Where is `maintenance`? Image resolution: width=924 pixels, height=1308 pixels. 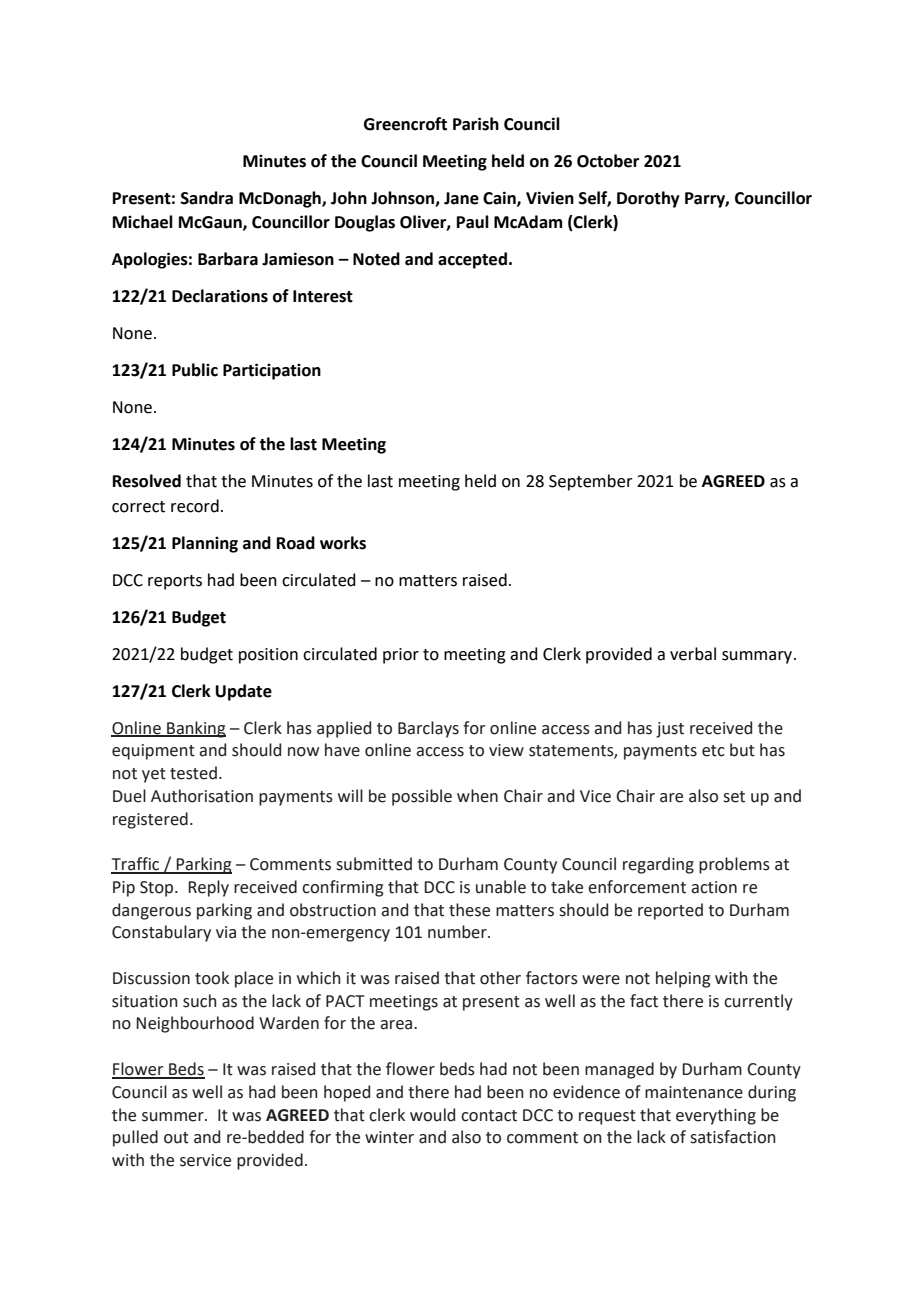 maintenance is located at coordinates (694, 1092).
